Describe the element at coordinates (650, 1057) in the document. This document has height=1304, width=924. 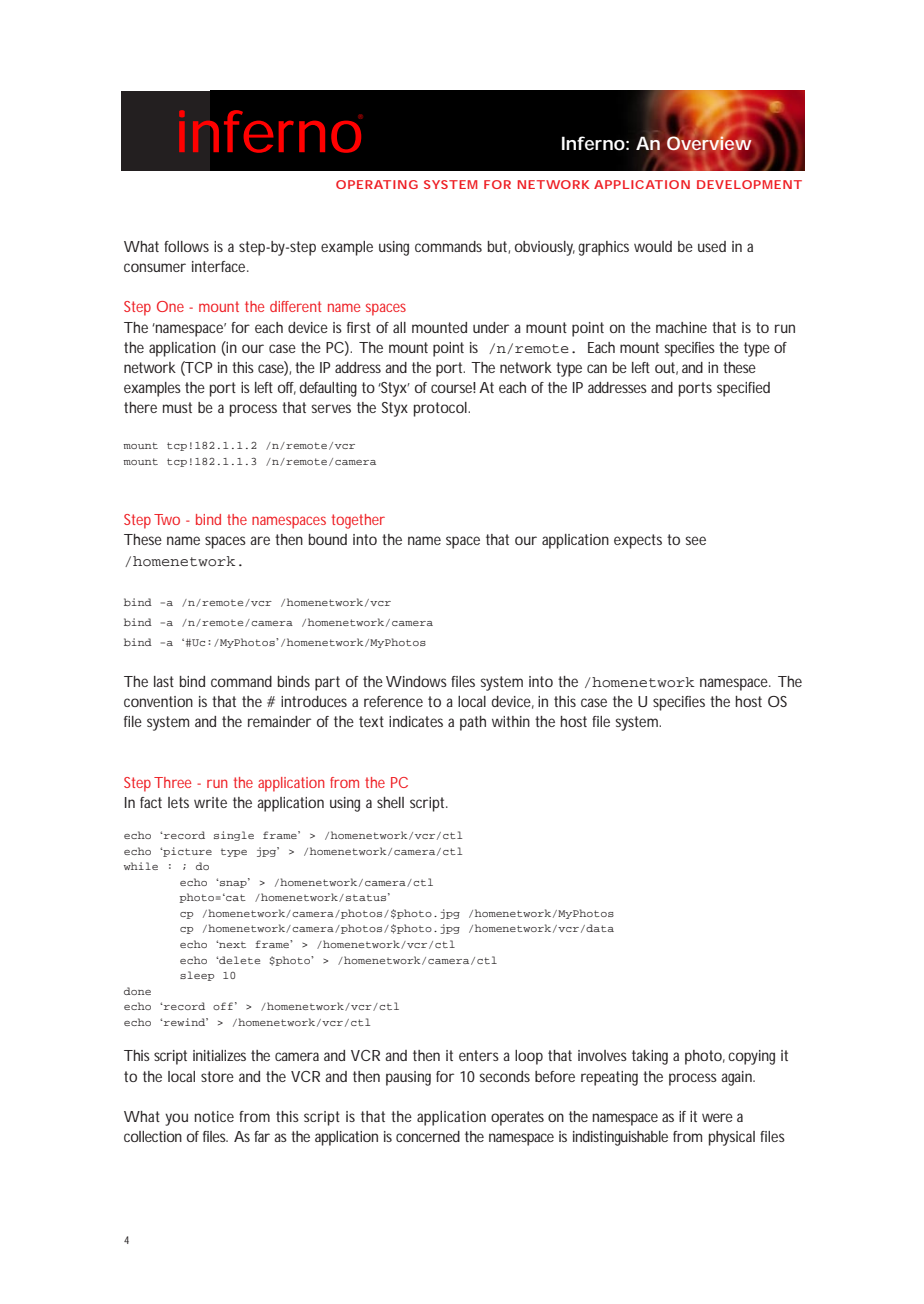
I see `taking` at that location.
